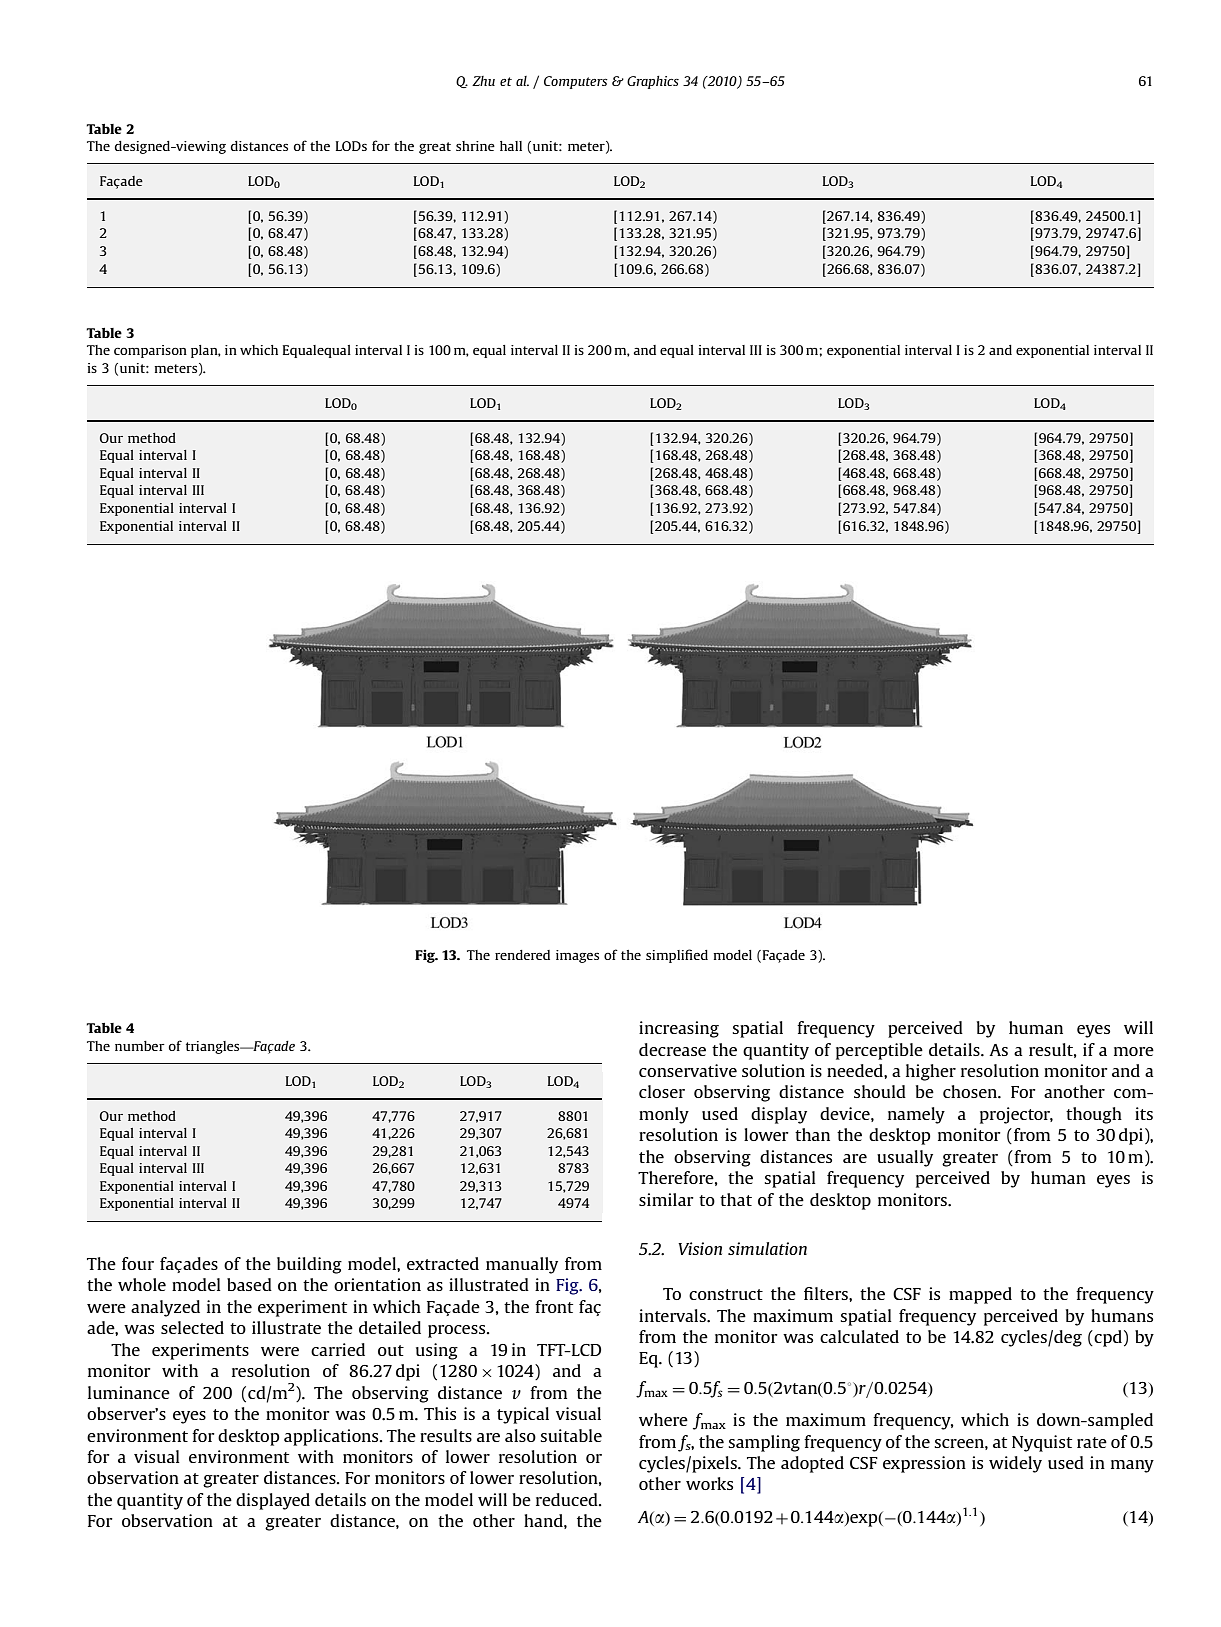 Image resolution: width=1221 pixels, height=1627 pixels. Describe the element at coordinates (140, 1046) in the image. I see `number` at that location.
